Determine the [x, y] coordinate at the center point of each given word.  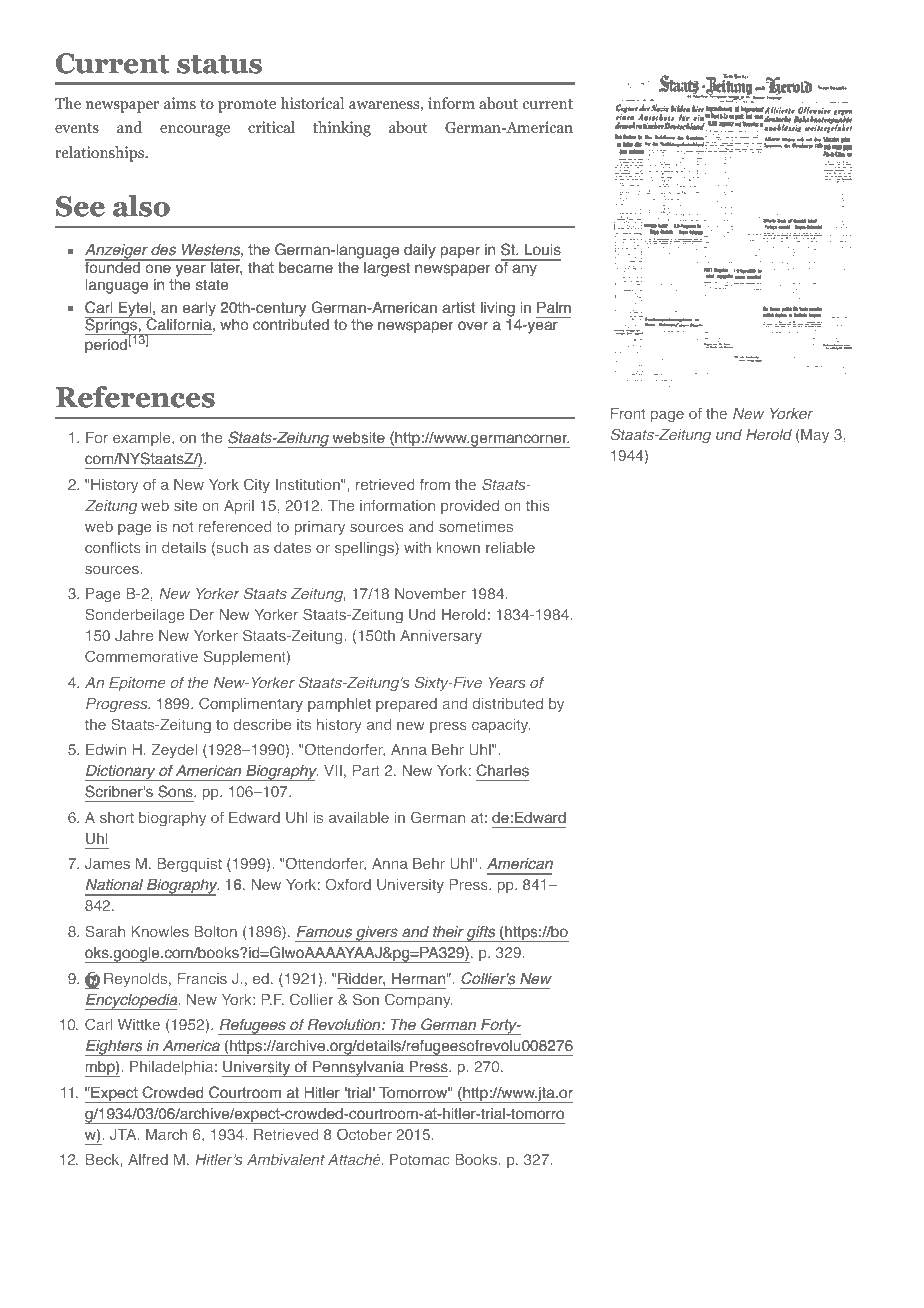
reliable [510, 547]
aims [180, 103]
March [166, 1134]
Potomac [420, 1159]
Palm [554, 308]
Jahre [134, 635]
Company [419, 1001]
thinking [342, 129]
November [430, 593]
